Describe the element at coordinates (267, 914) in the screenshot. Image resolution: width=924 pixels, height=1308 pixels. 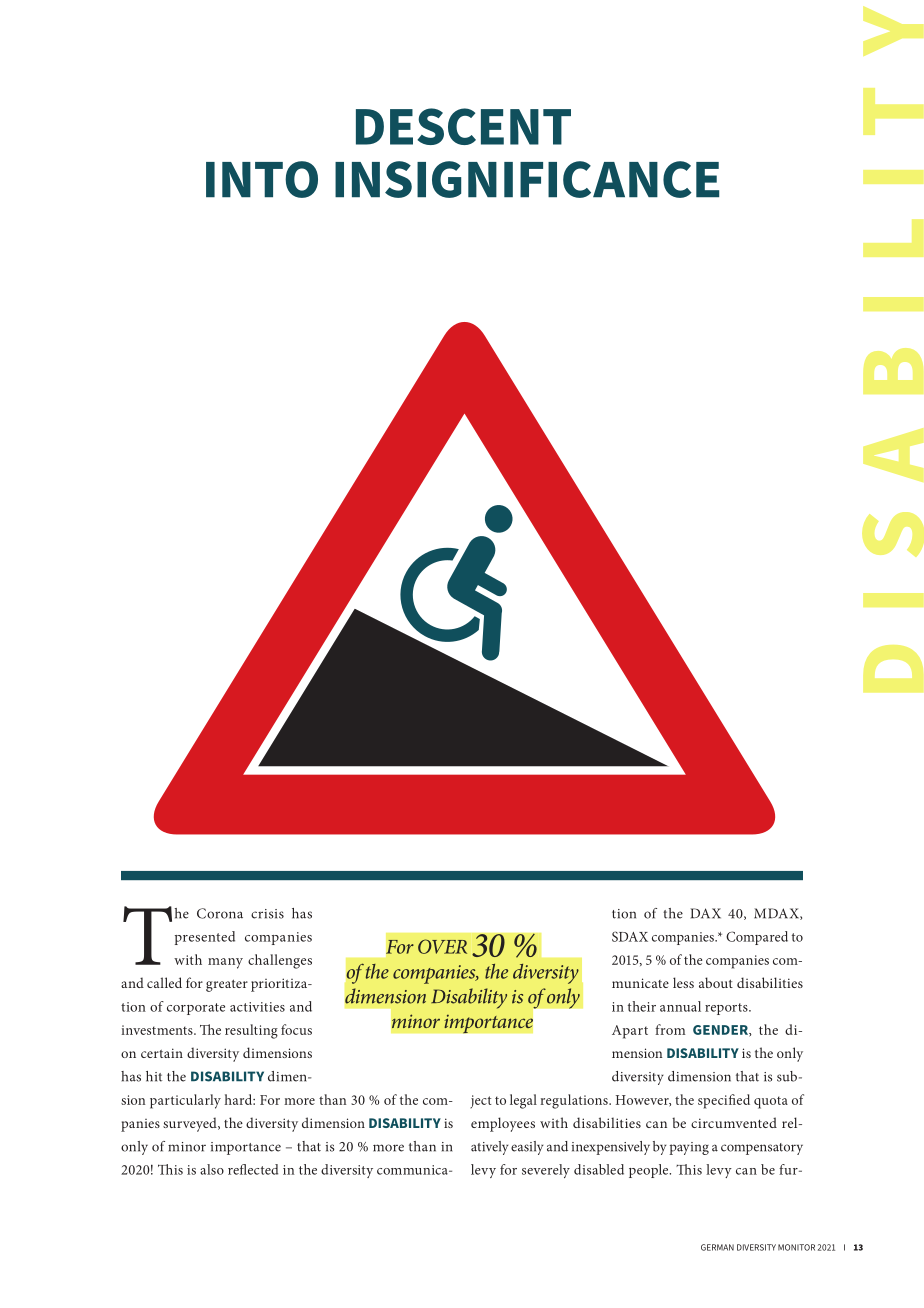
I see `crisis` at that location.
